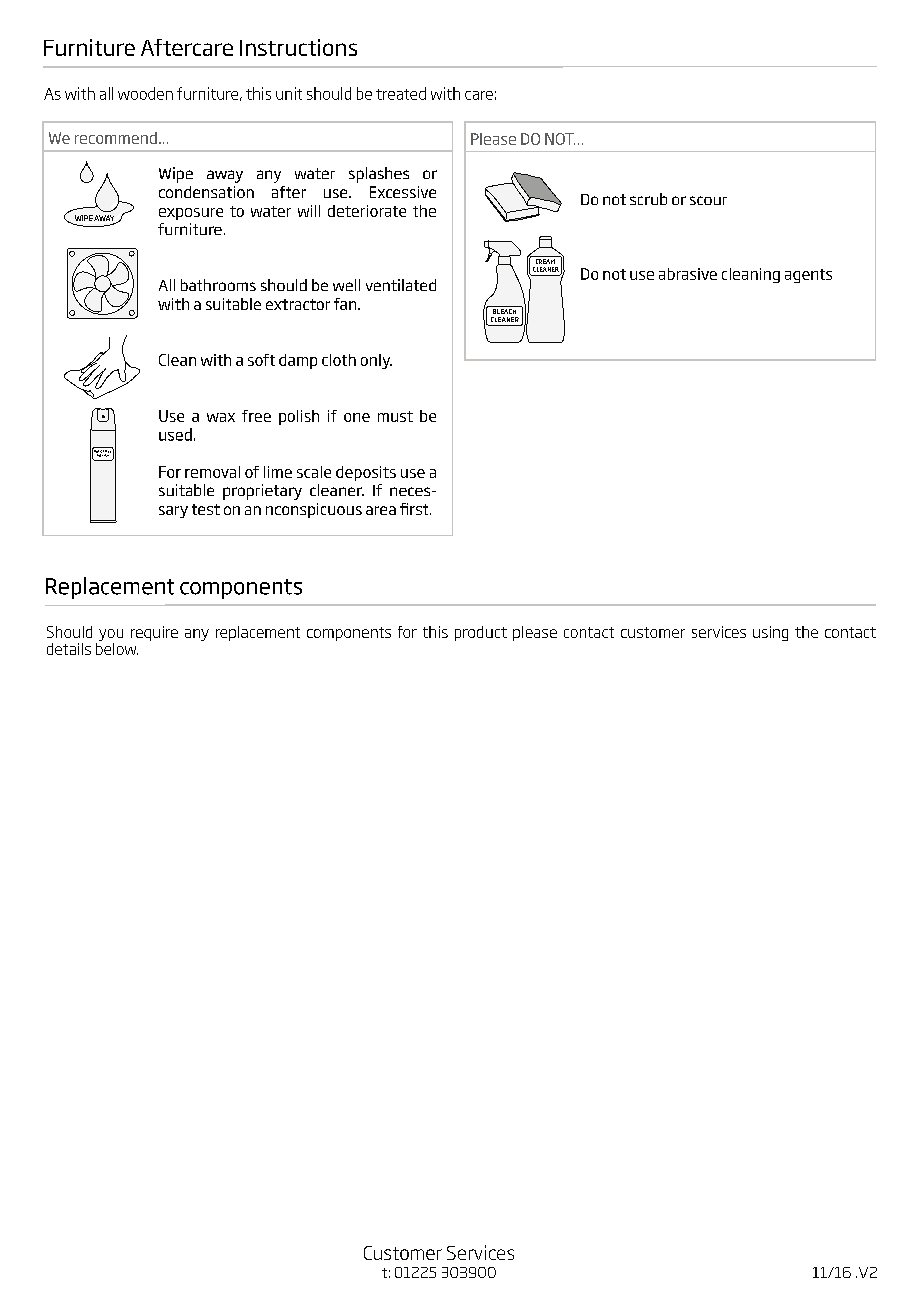 Image resolution: width=924 pixels, height=1308 pixels. What do you see at coordinates (366, 473) in the screenshot?
I see `deposits` at bounding box center [366, 473].
